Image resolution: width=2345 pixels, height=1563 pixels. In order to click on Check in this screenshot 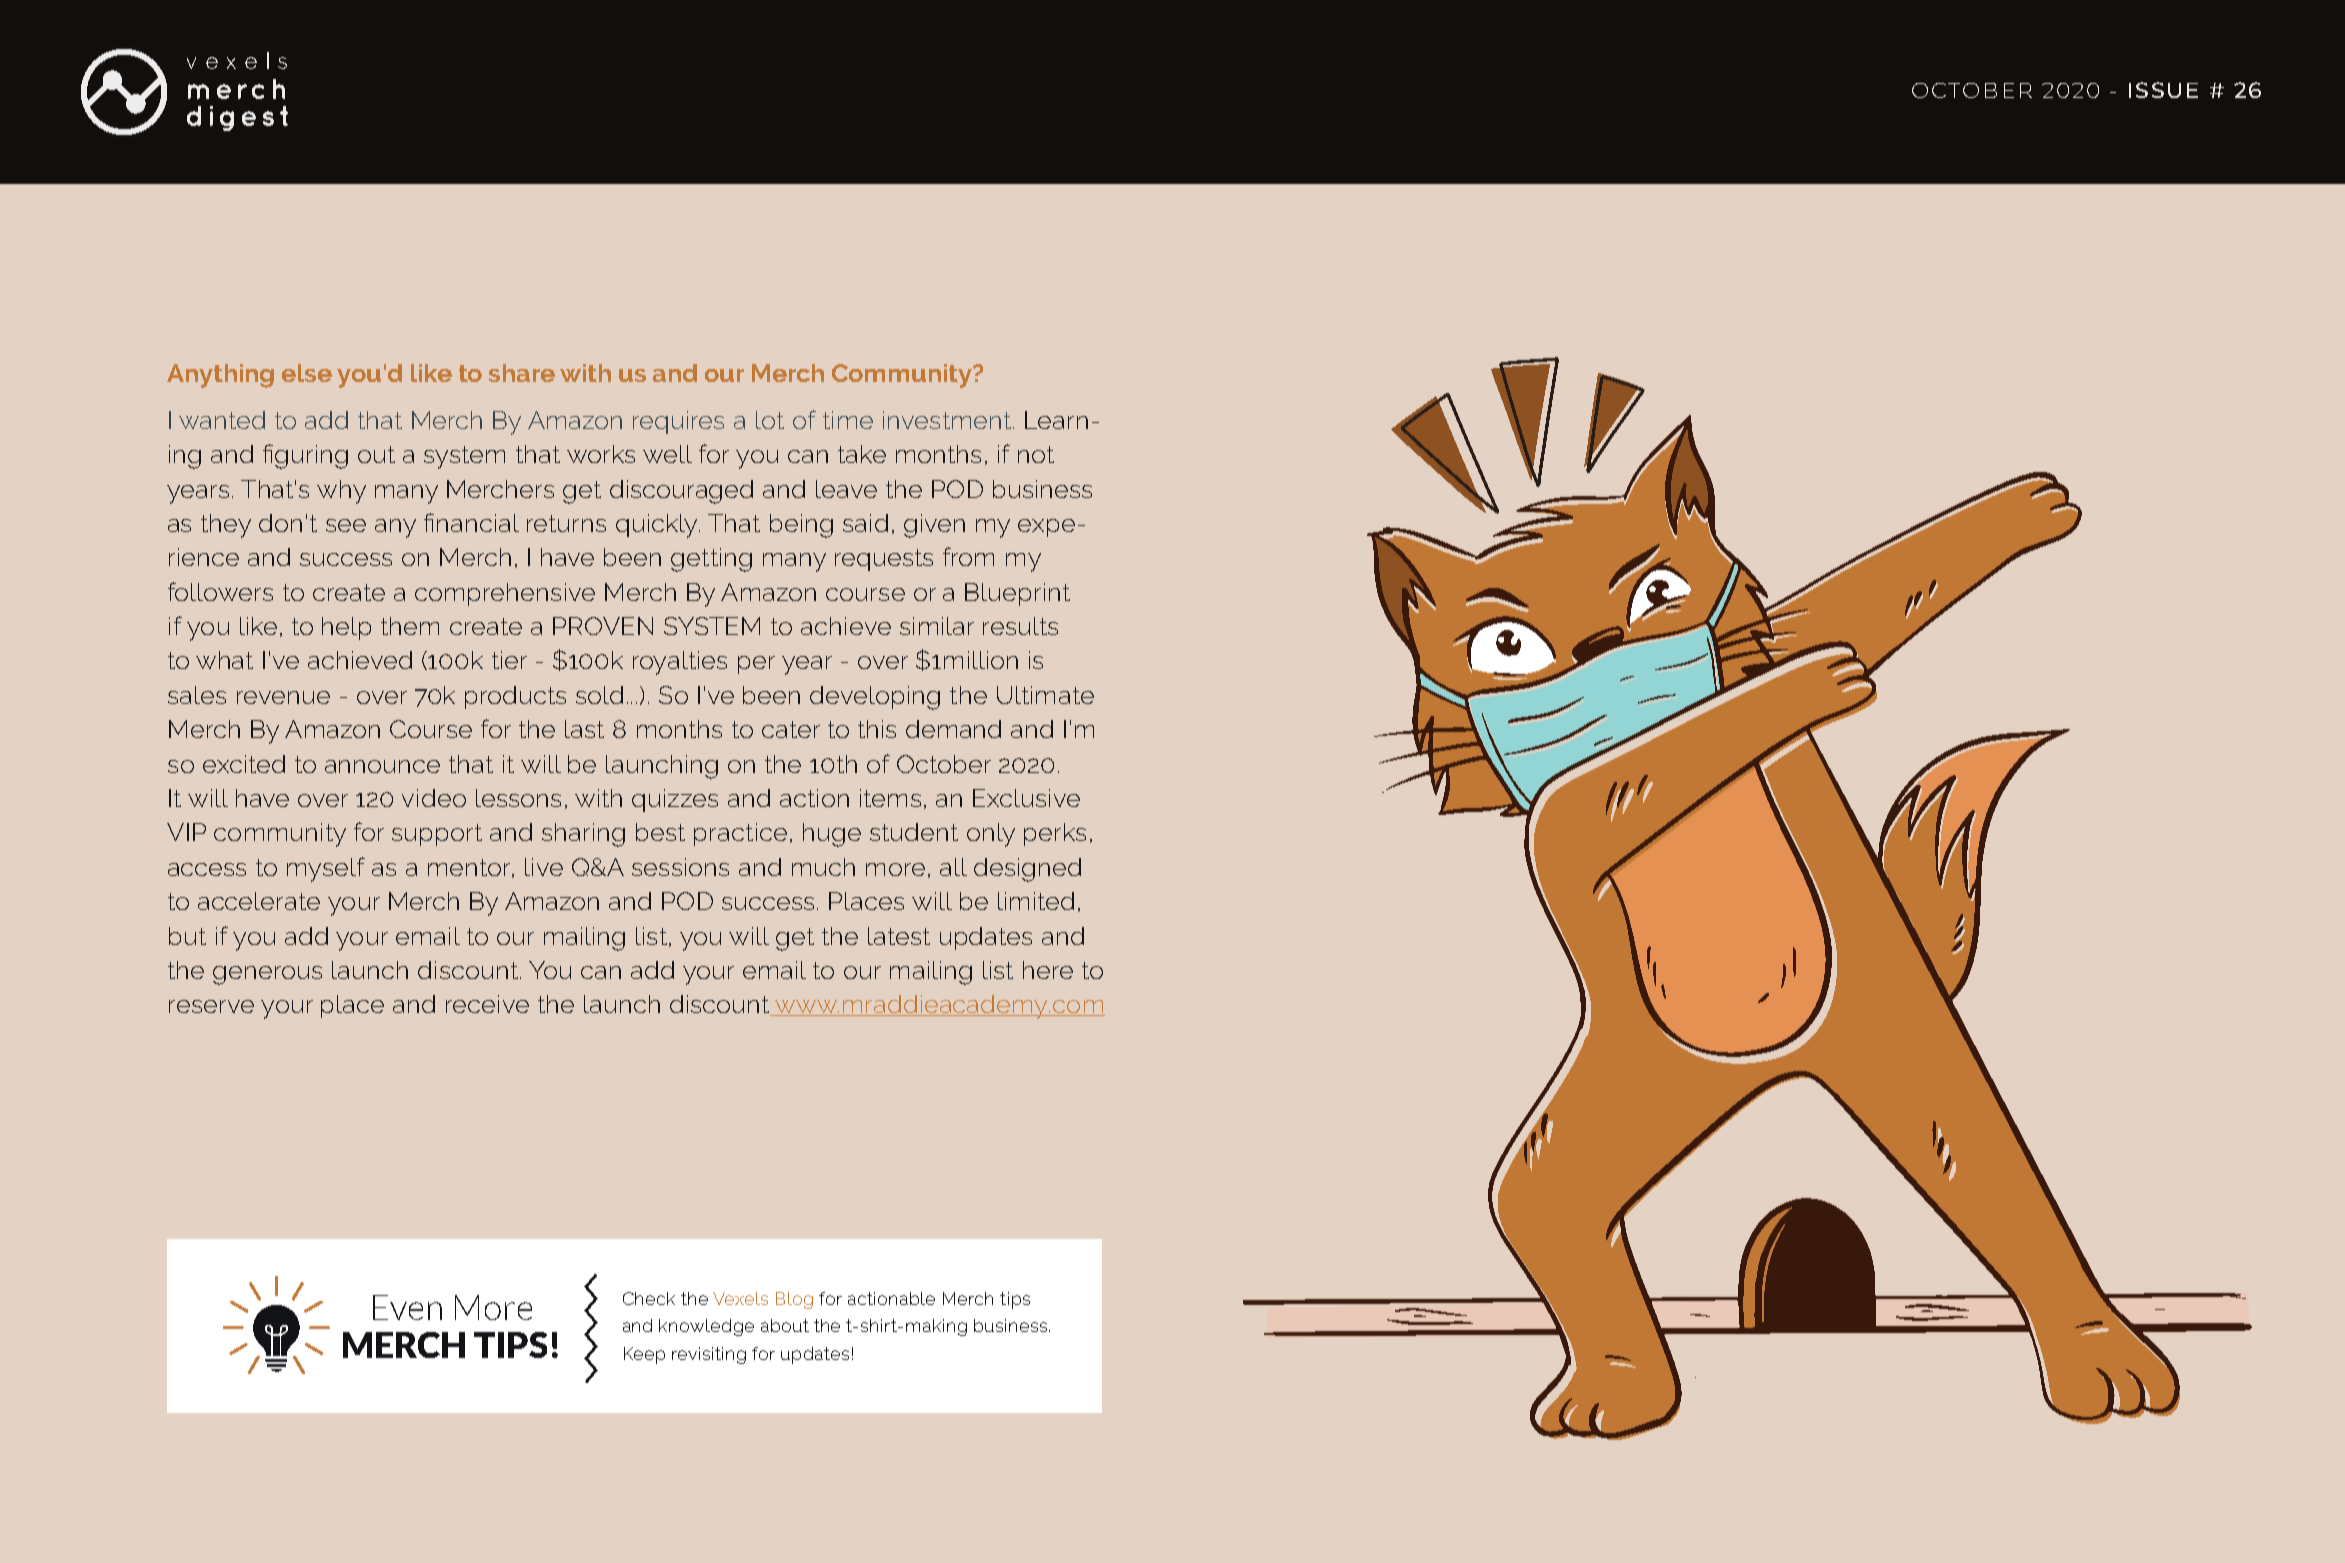, I will do `click(649, 1298)`.
